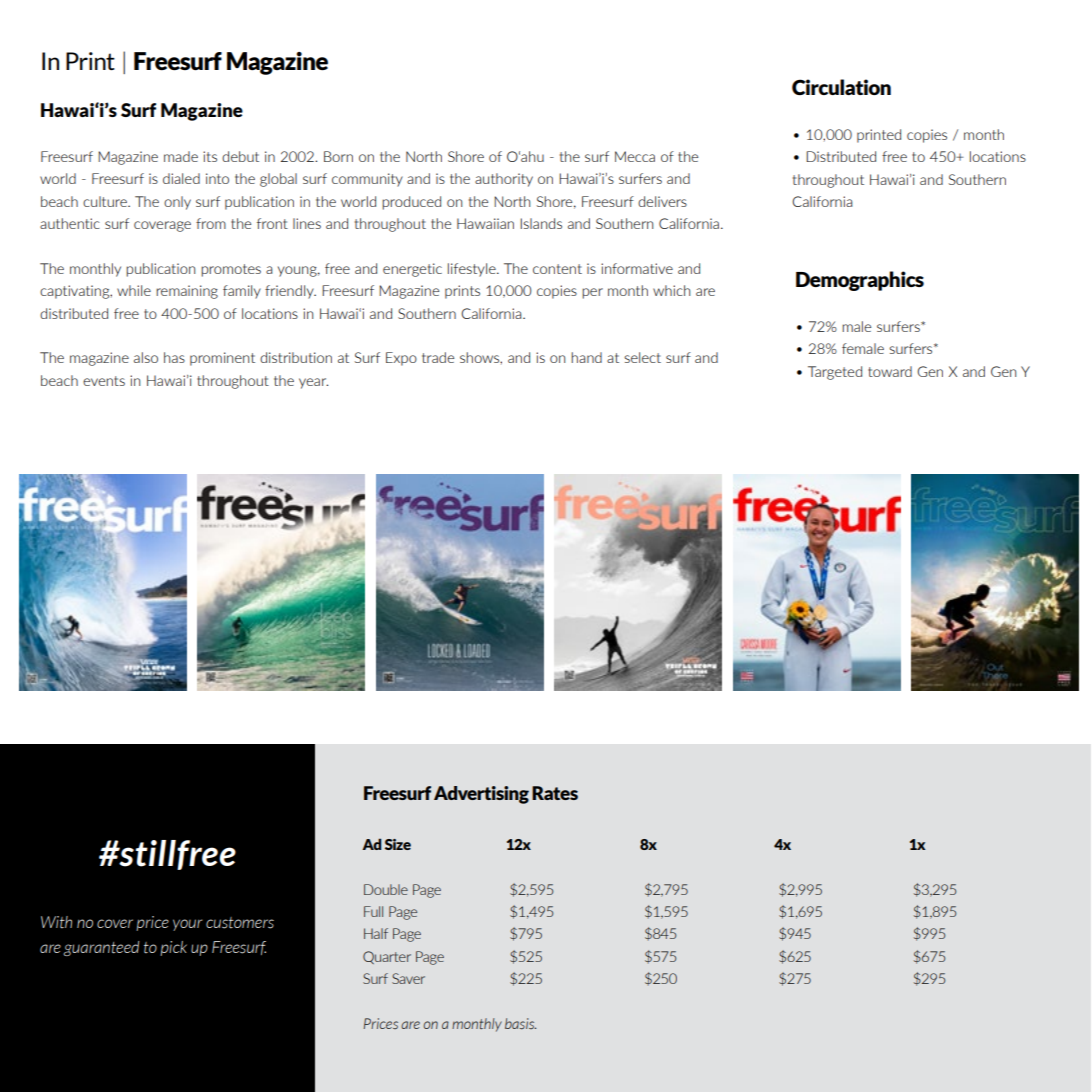 This screenshot has width=1092, height=1092. What do you see at coordinates (555, 793) in the screenshot?
I see `Rates` at bounding box center [555, 793].
